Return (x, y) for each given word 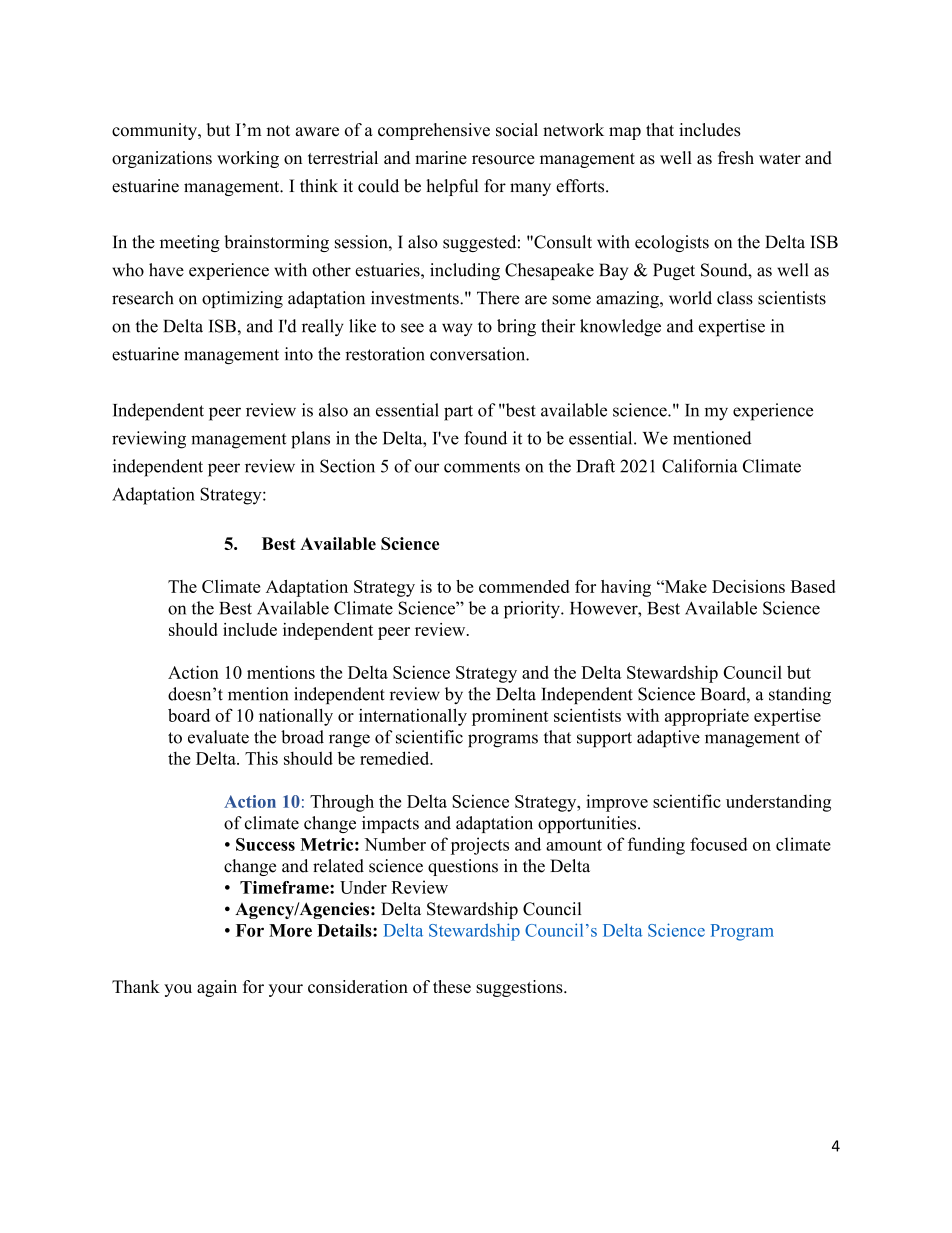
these (452, 986)
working (248, 159)
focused (719, 844)
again (217, 988)
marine (441, 158)
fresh (736, 158)
